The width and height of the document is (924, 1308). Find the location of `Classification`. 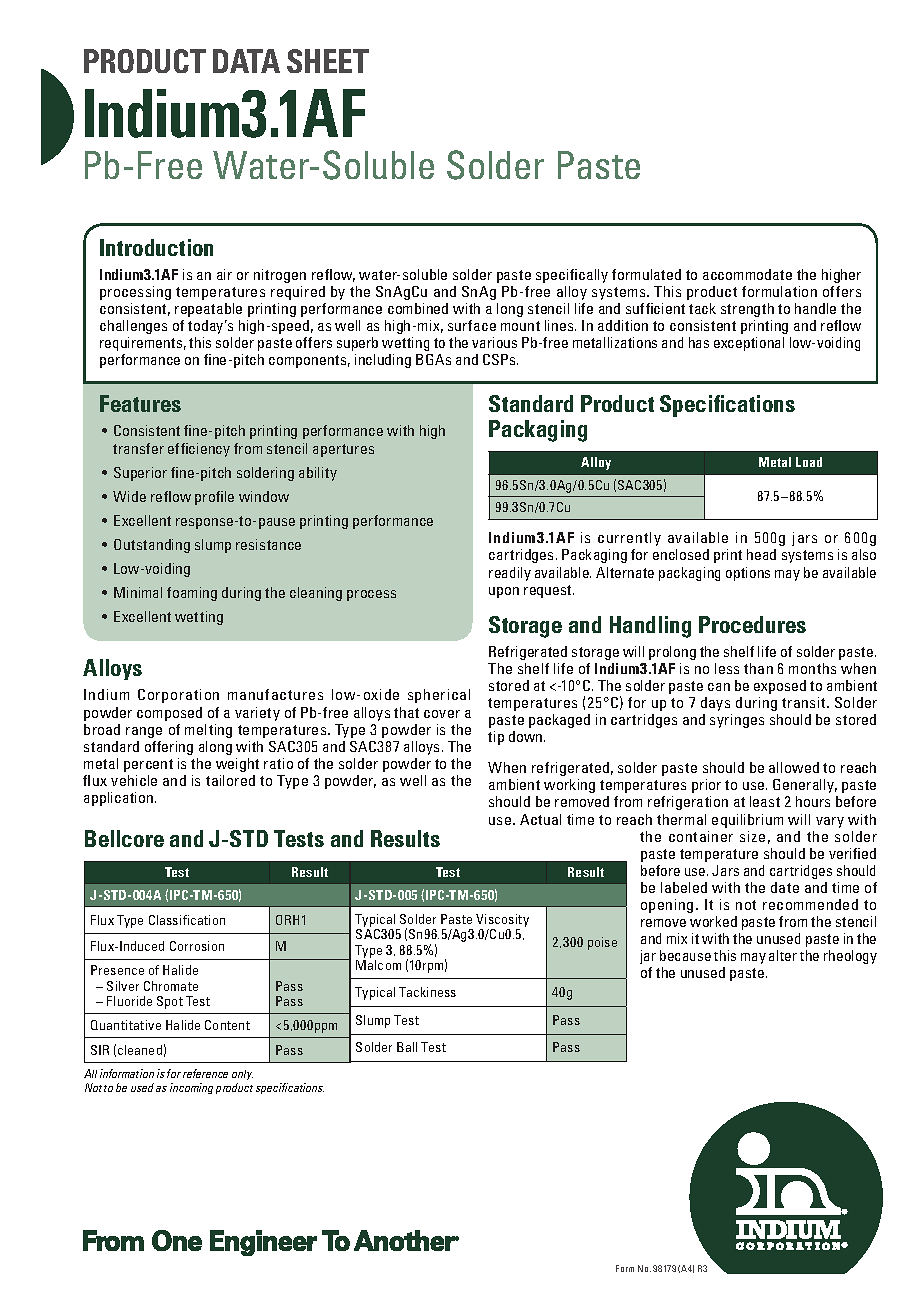

Classification is located at coordinates (187, 920).
